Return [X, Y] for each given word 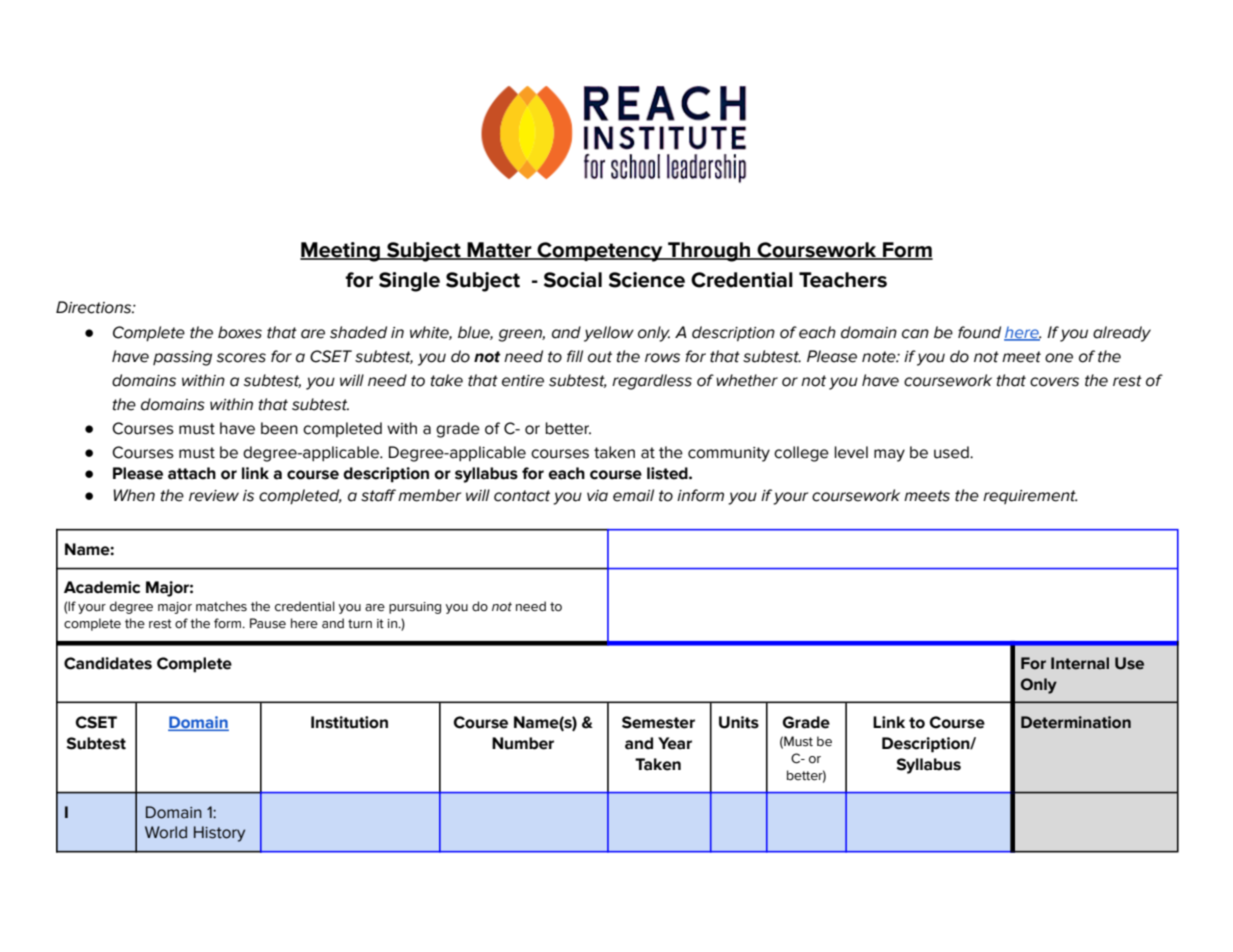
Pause [268, 623]
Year [675, 743]
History [219, 834]
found [979, 332]
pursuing [415, 608]
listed [668, 473]
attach [192, 473]
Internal [1080, 663]
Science [647, 280]
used [952, 452]
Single [409, 282]
